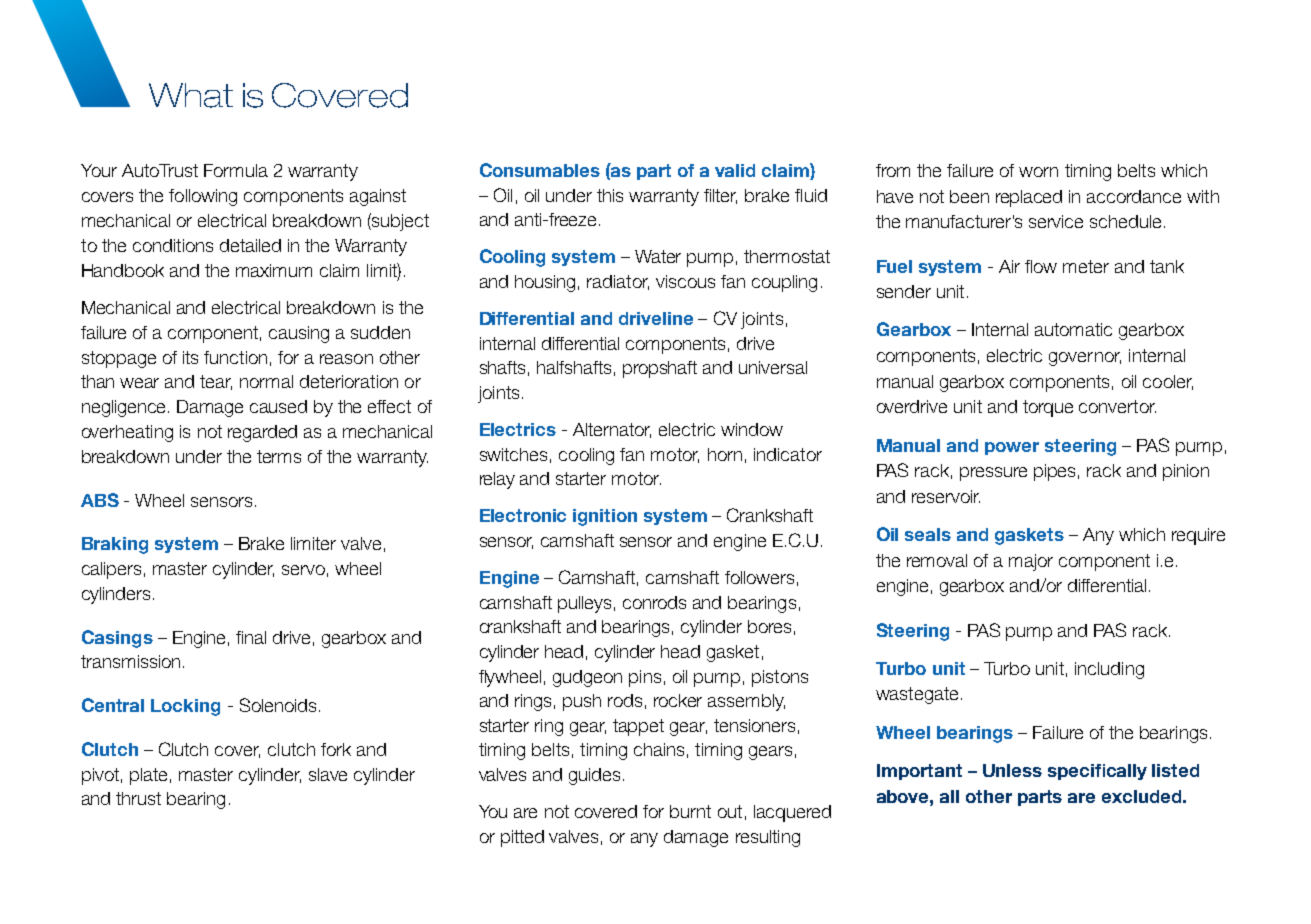  What do you see at coordinates (1097, 772) in the page?
I see `specifically` at bounding box center [1097, 772].
